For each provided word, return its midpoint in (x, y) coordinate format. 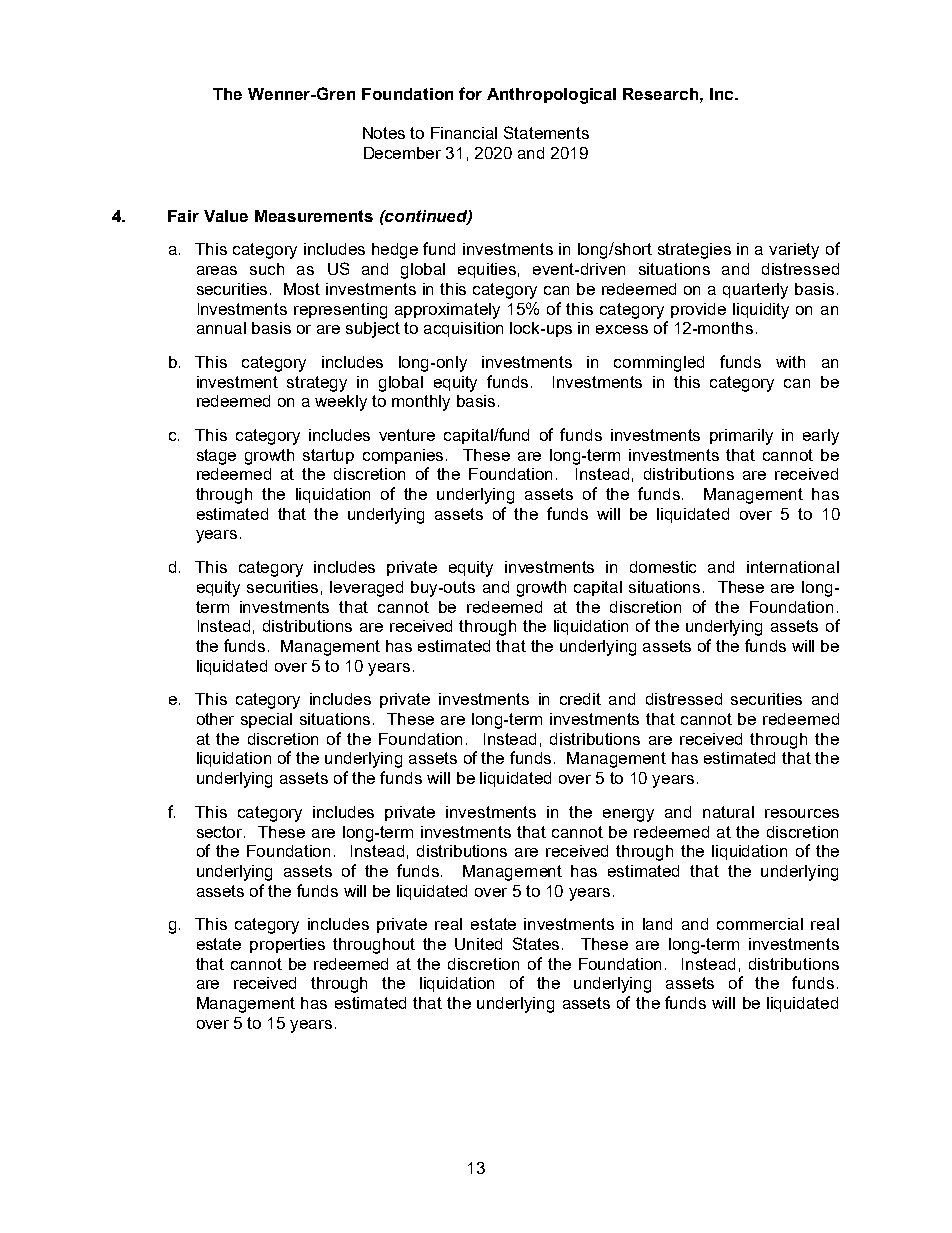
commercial (760, 924)
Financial (464, 133)
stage (216, 457)
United (478, 944)
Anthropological (551, 96)
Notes (384, 133)
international (793, 567)
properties (287, 945)
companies (405, 456)
